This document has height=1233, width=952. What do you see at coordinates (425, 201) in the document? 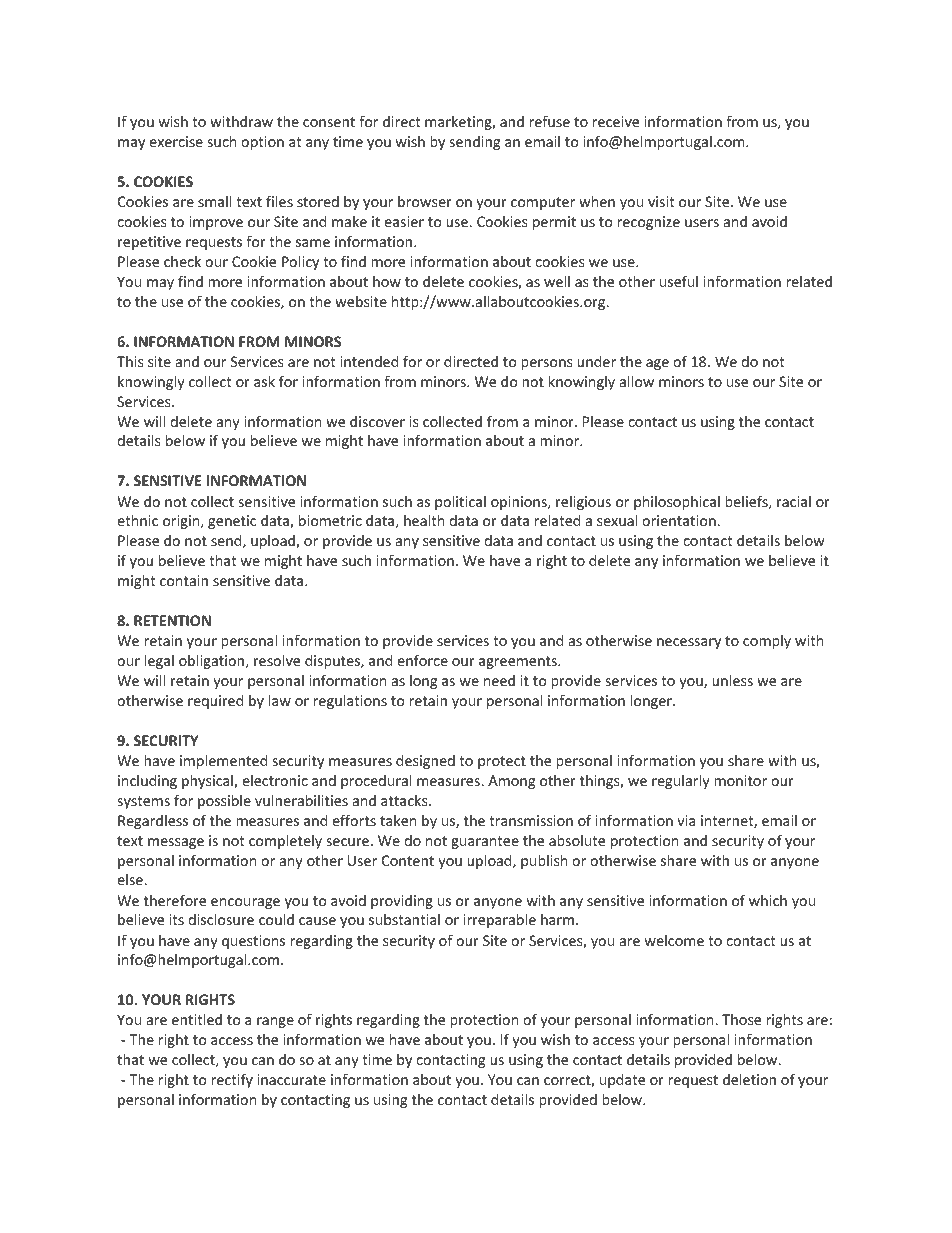
I see `browser` at bounding box center [425, 201].
